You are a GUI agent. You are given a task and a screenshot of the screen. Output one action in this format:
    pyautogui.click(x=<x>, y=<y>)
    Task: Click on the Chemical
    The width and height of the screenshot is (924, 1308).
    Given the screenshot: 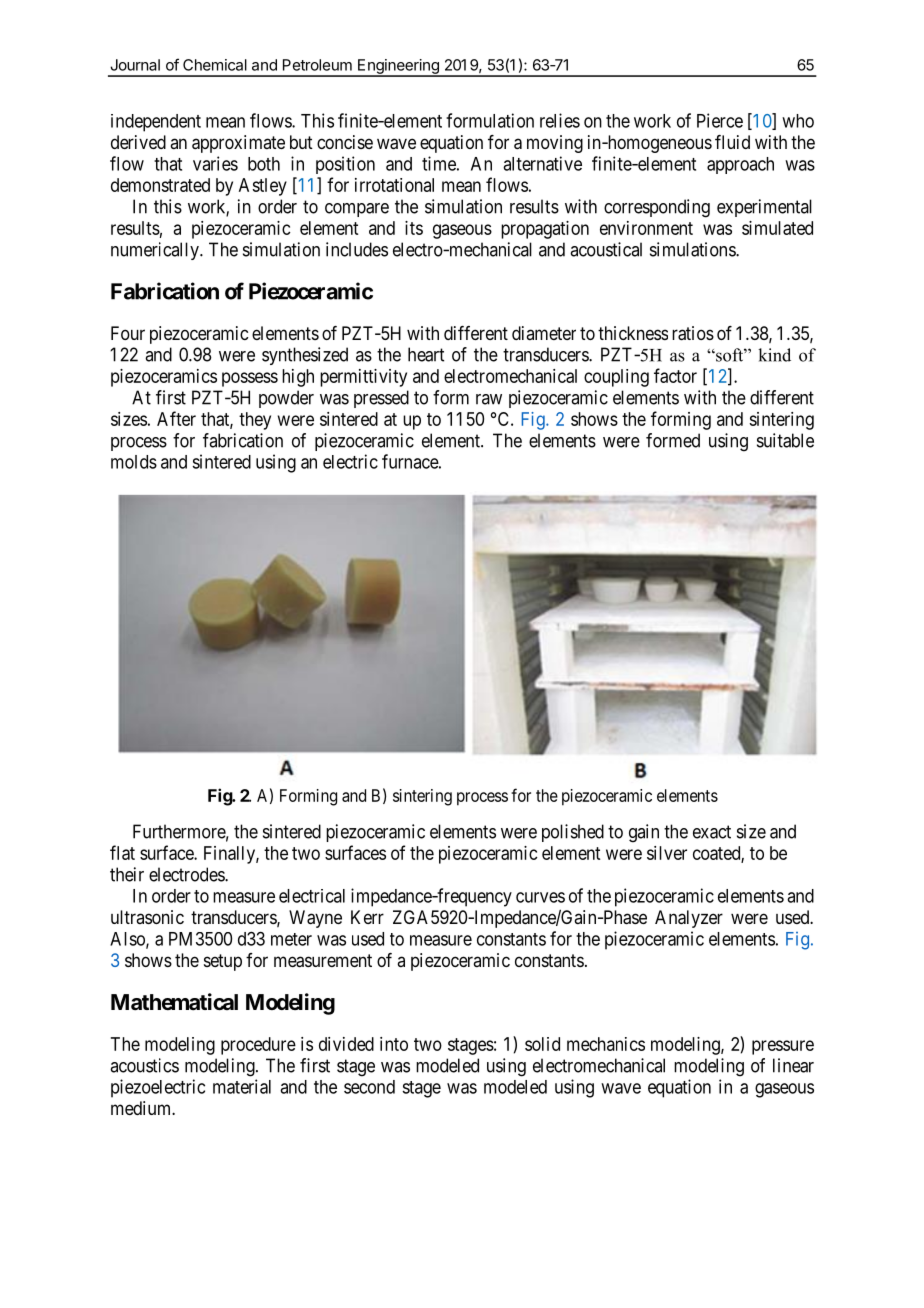 What is the action you would take?
    pyautogui.click(x=215, y=65)
